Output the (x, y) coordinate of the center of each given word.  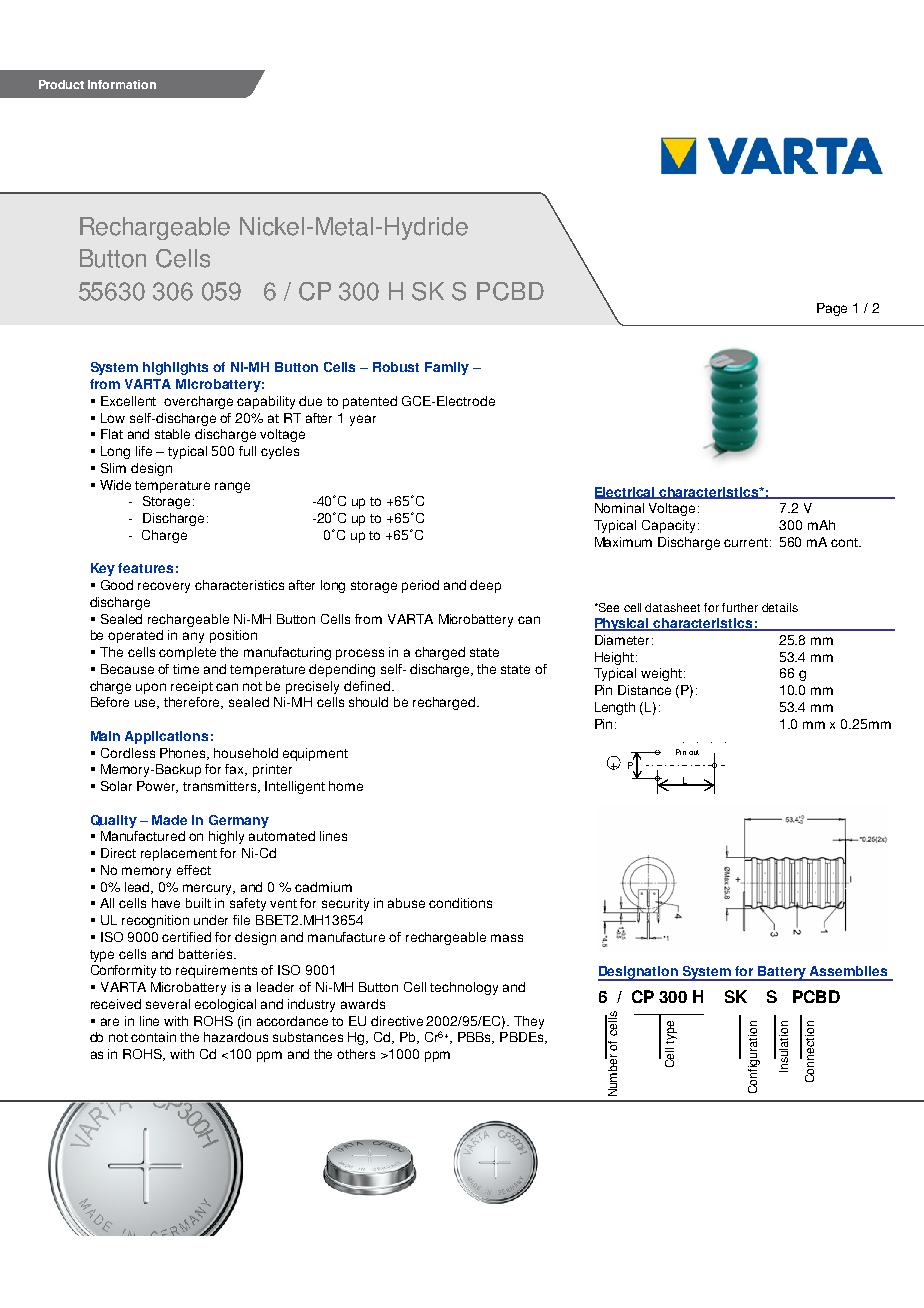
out (694, 752)
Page (832, 309)
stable (172, 434)
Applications (166, 737)
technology (464, 988)
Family (447, 368)
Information (122, 84)
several (168, 1004)
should (368, 702)
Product (61, 84)
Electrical (626, 493)
